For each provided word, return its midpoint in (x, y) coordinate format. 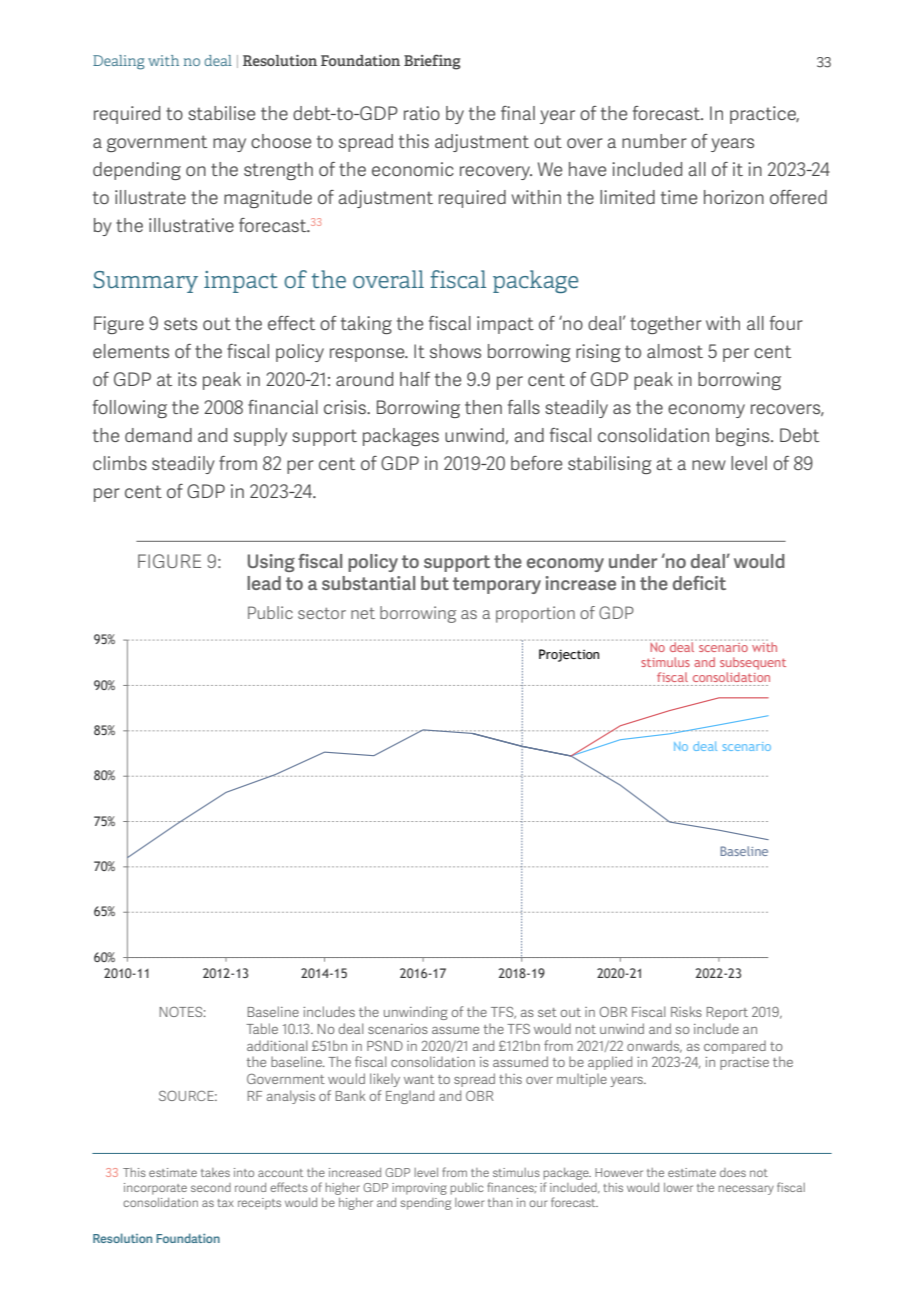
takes (215, 1172)
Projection (569, 655)
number (654, 141)
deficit (699, 583)
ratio (422, 113)
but (435, 583)
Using (271, 563)
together (666, 325)
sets (180, 323)
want (419, 1079)
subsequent (753, 663)
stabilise (221, 113)
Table (262, 1028)
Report (727, 1013)
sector (322, 613)
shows (455, 351)
